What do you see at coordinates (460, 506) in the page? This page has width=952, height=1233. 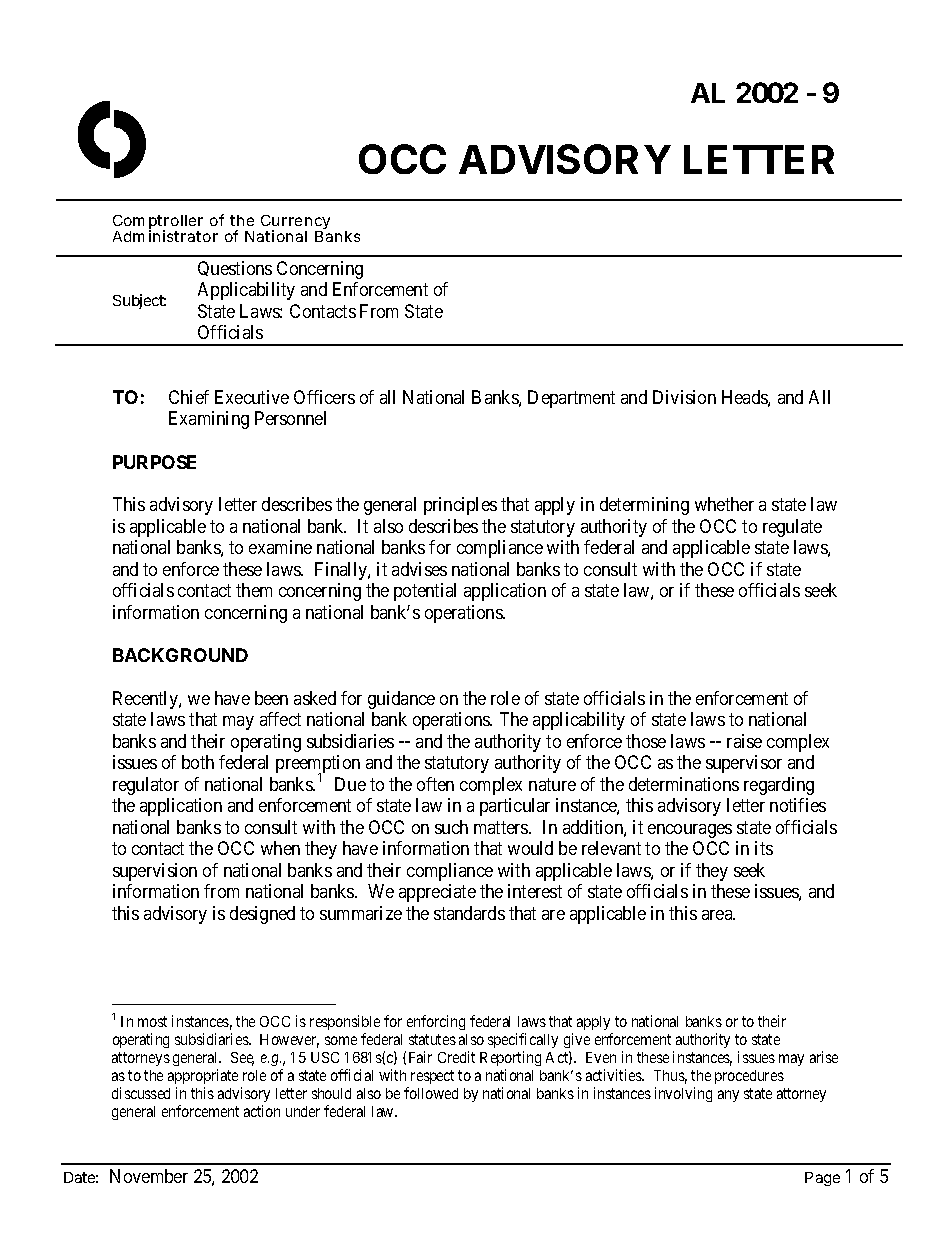 I see `principles` at bounding box center [460, 506].
